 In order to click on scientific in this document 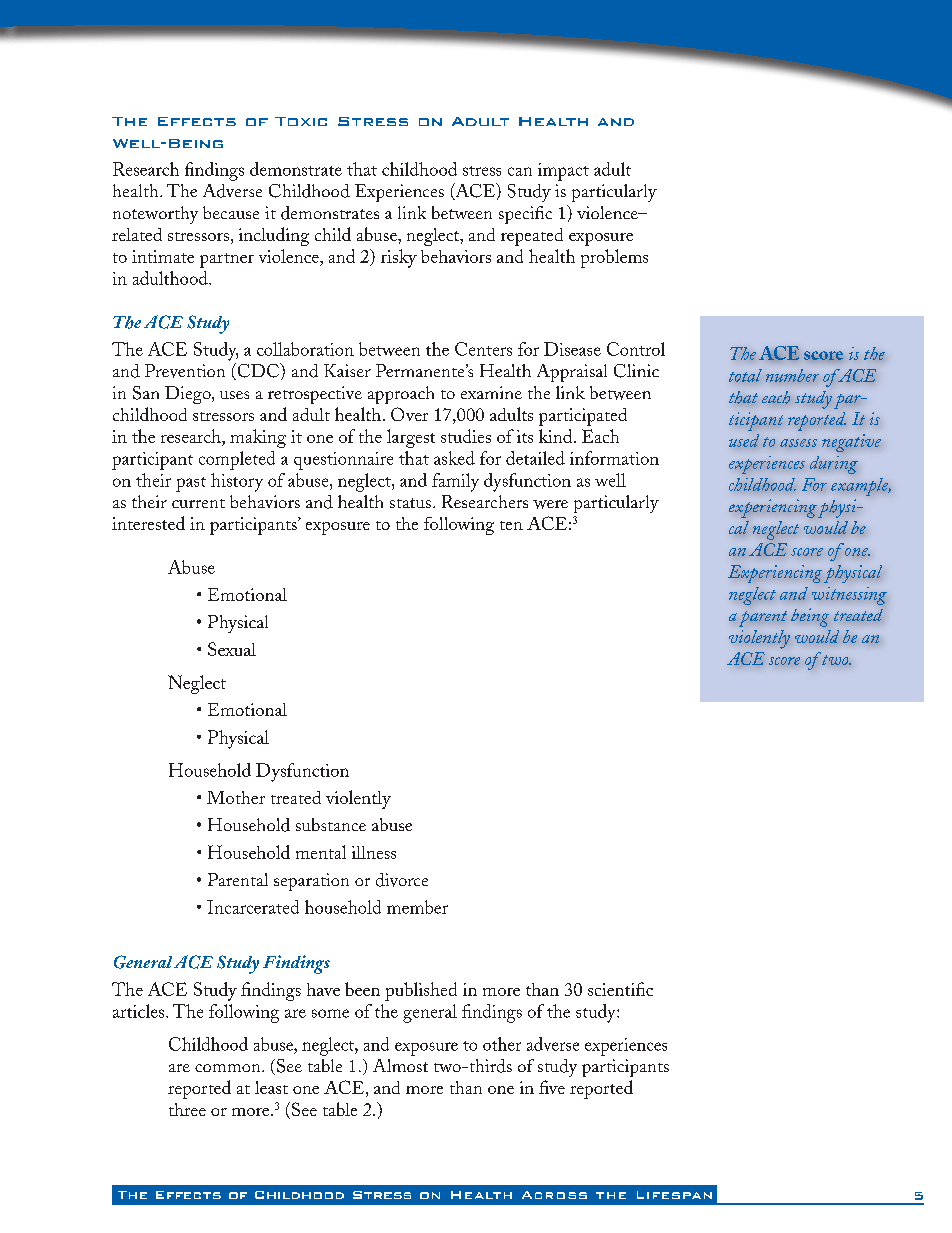, I will do `click(620, 989)`.
